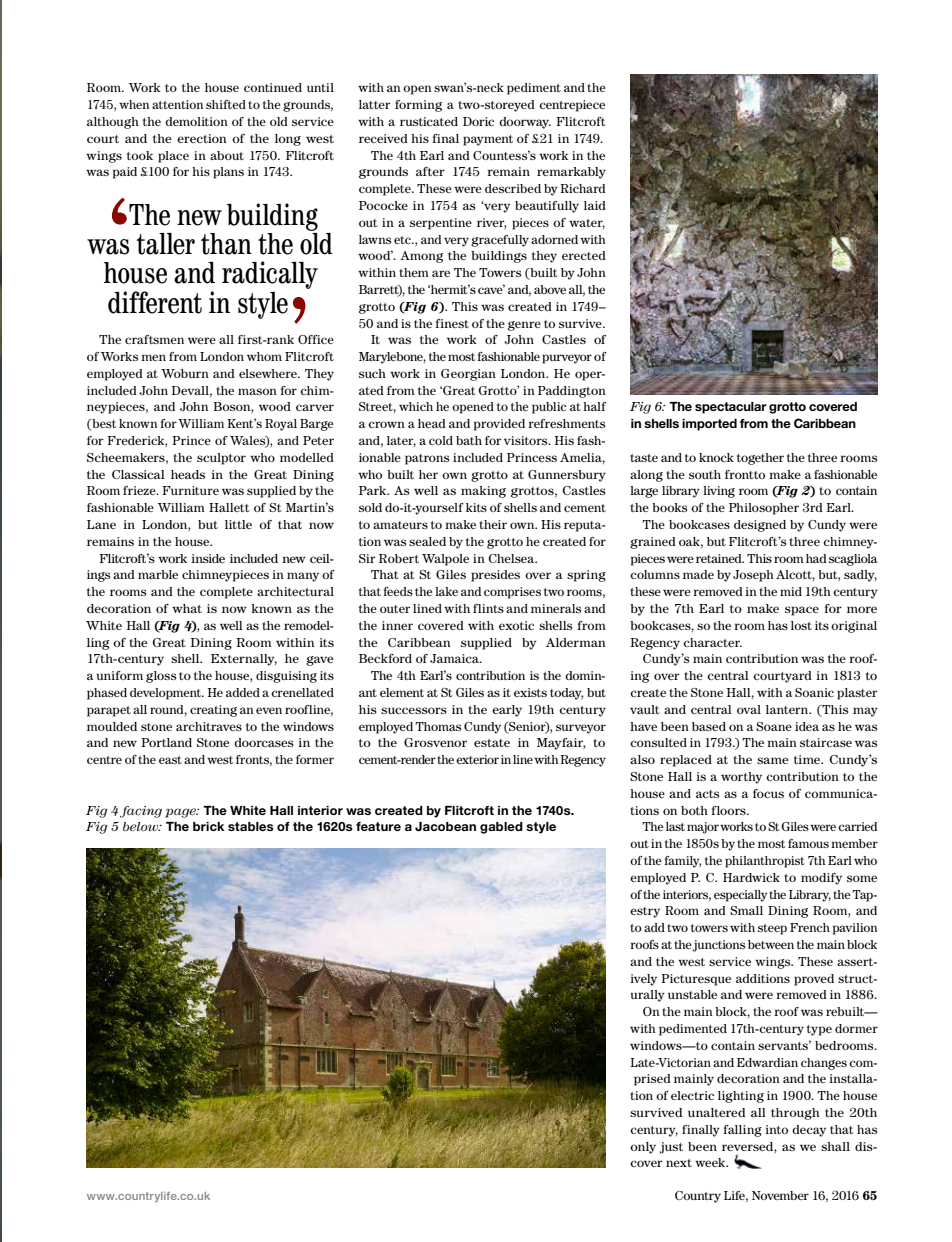 This screenshot has width=952, height=1242. What do you see at coordinates (226, 104) in the screenshot?
I see `shifted` at bounding box center [226, 104].
